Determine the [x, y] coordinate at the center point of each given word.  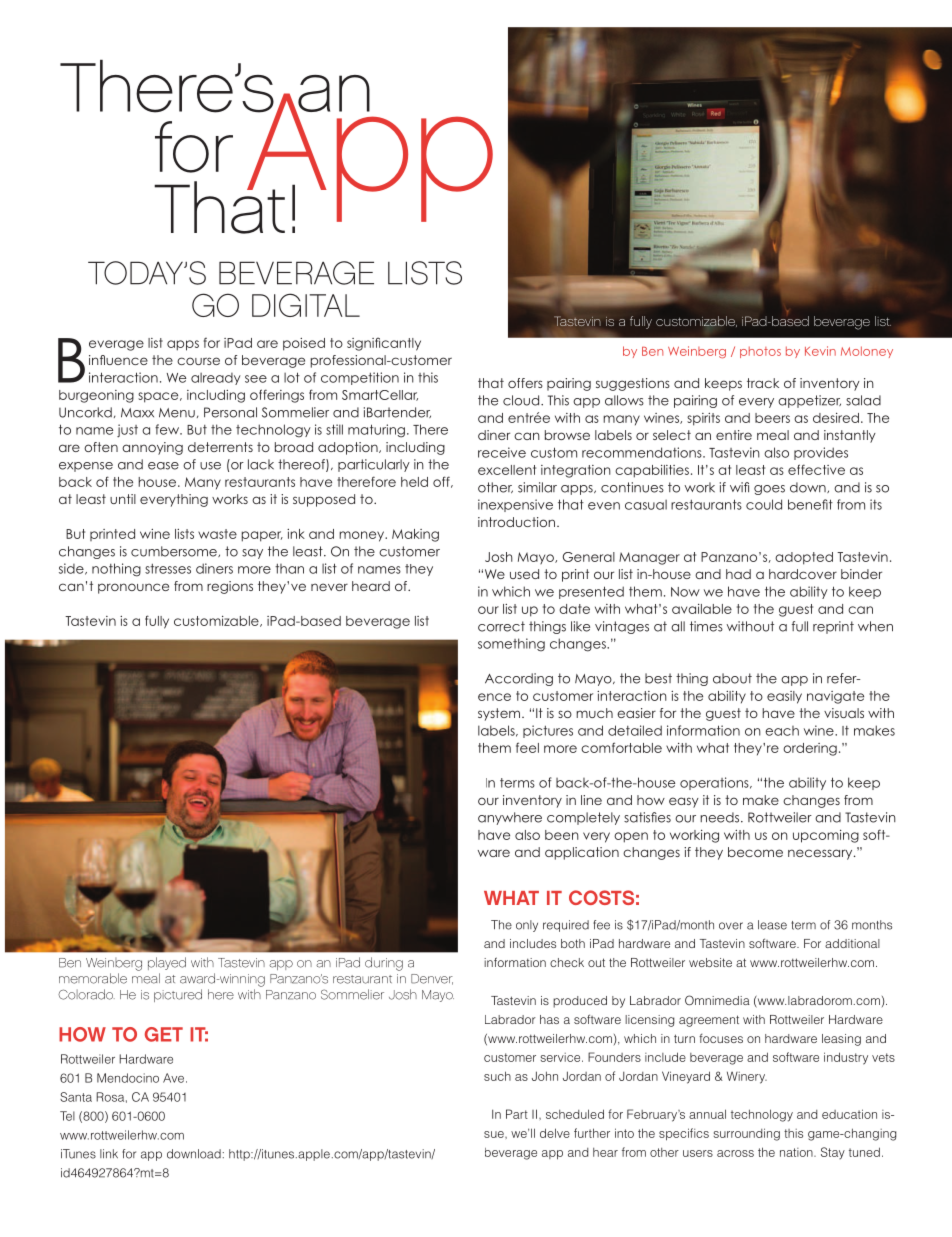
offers [525, 383]
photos [760, 352]
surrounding [747, 1134]
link [109, 1153]
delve [555, 1133]
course [198, 361]
